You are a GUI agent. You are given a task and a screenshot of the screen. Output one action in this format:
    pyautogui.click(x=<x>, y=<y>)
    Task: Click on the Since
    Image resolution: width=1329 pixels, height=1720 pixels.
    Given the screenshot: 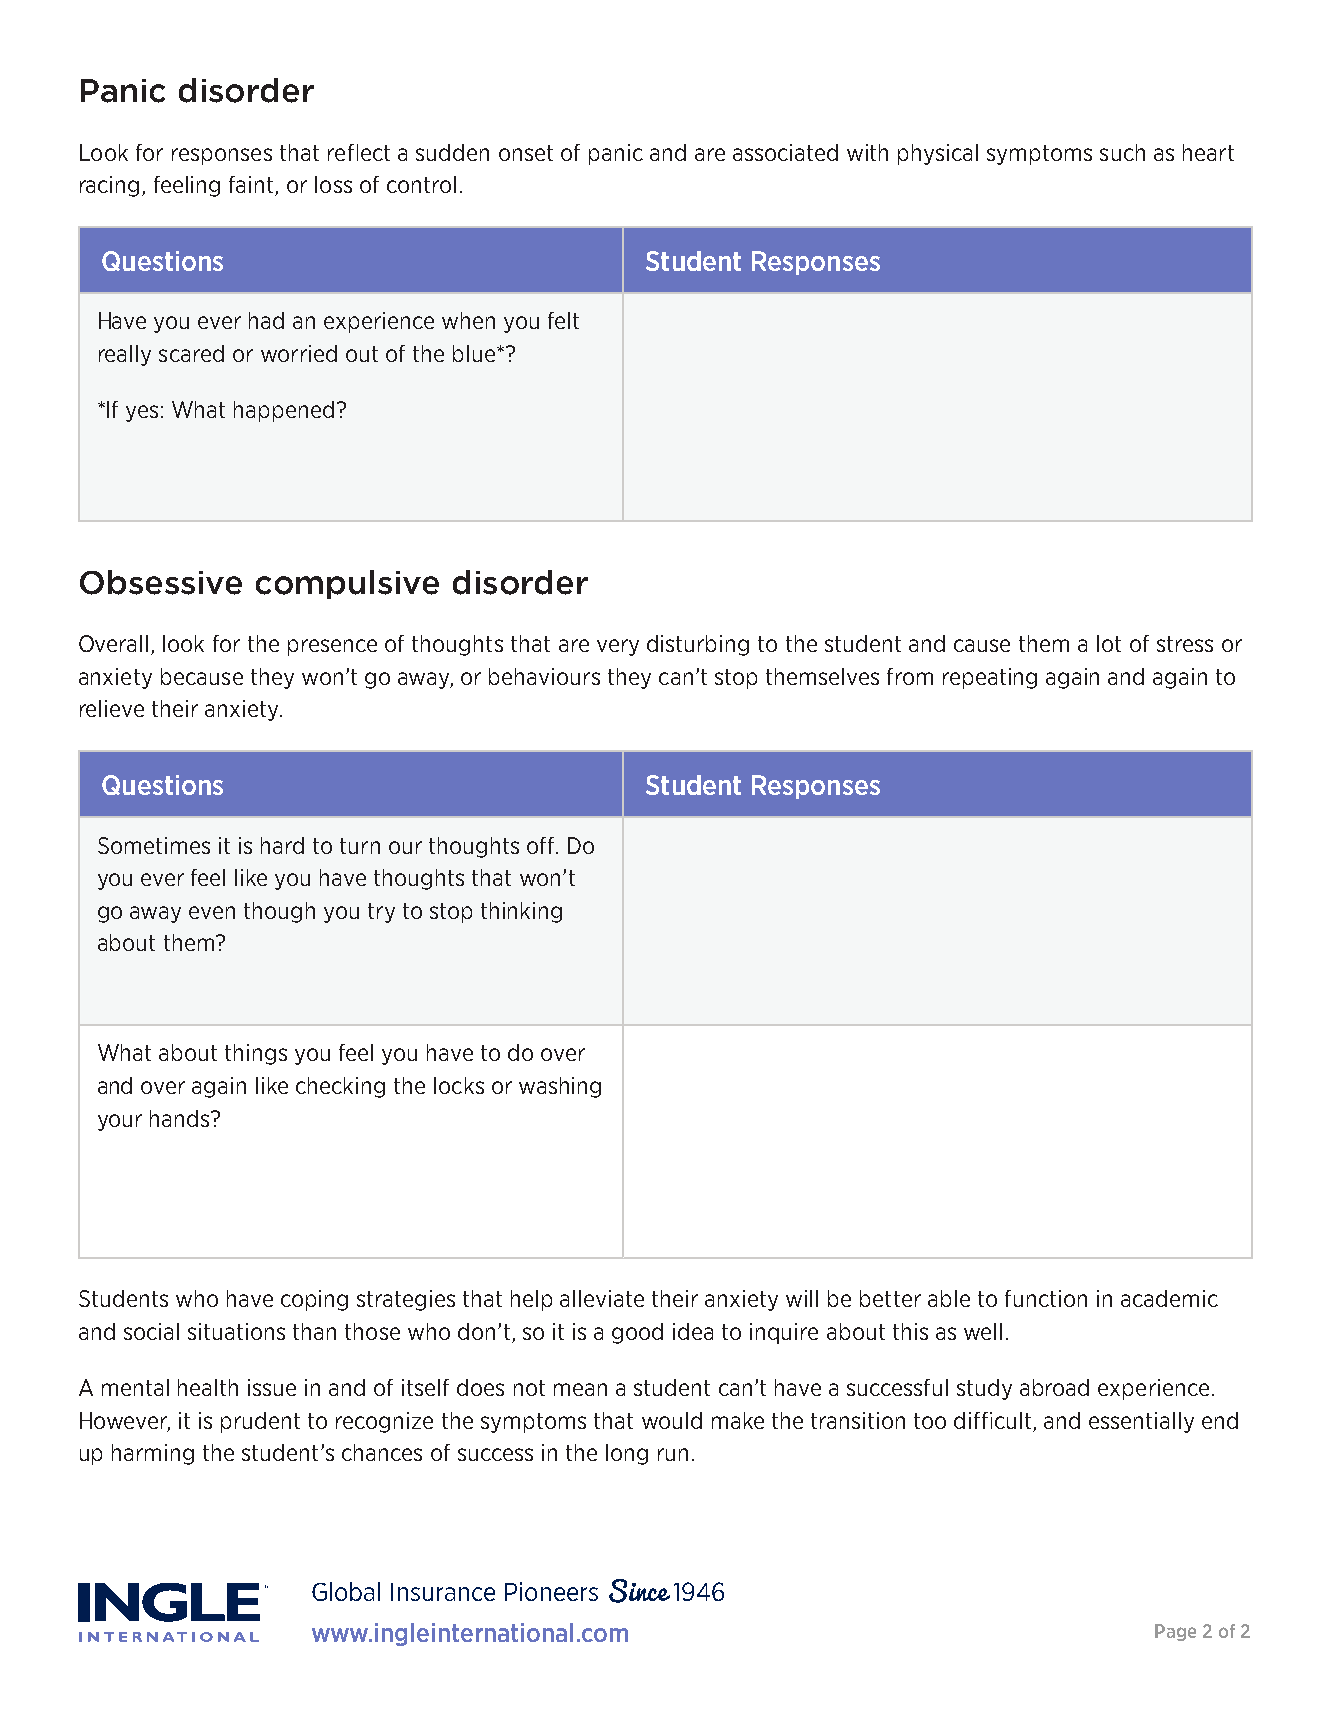 What is the action you would take?
    pyautogui.click(x=639, y=1591)
